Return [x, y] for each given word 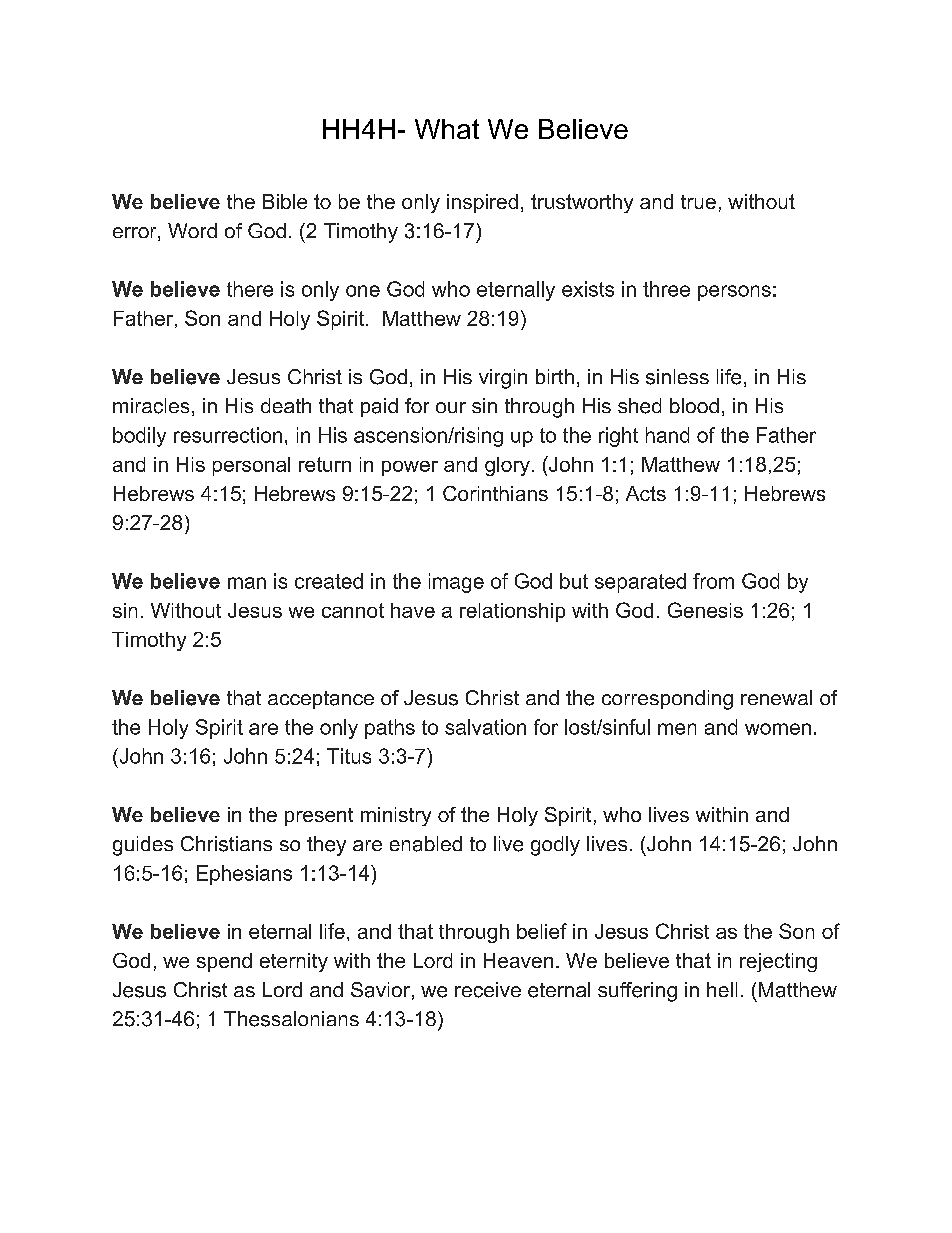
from [713, 581]
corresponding [667, 700]
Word [192, 230]
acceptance [321, 700]
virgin [503, 379]
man [247, 583]
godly [555, 846]
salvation [485, 727]
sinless [677, 377]
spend [224, 962]
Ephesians [244, 875]
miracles [151, 406]
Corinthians [495, 493]
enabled [426, 844]
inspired [482, 203]
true [698, 202]
